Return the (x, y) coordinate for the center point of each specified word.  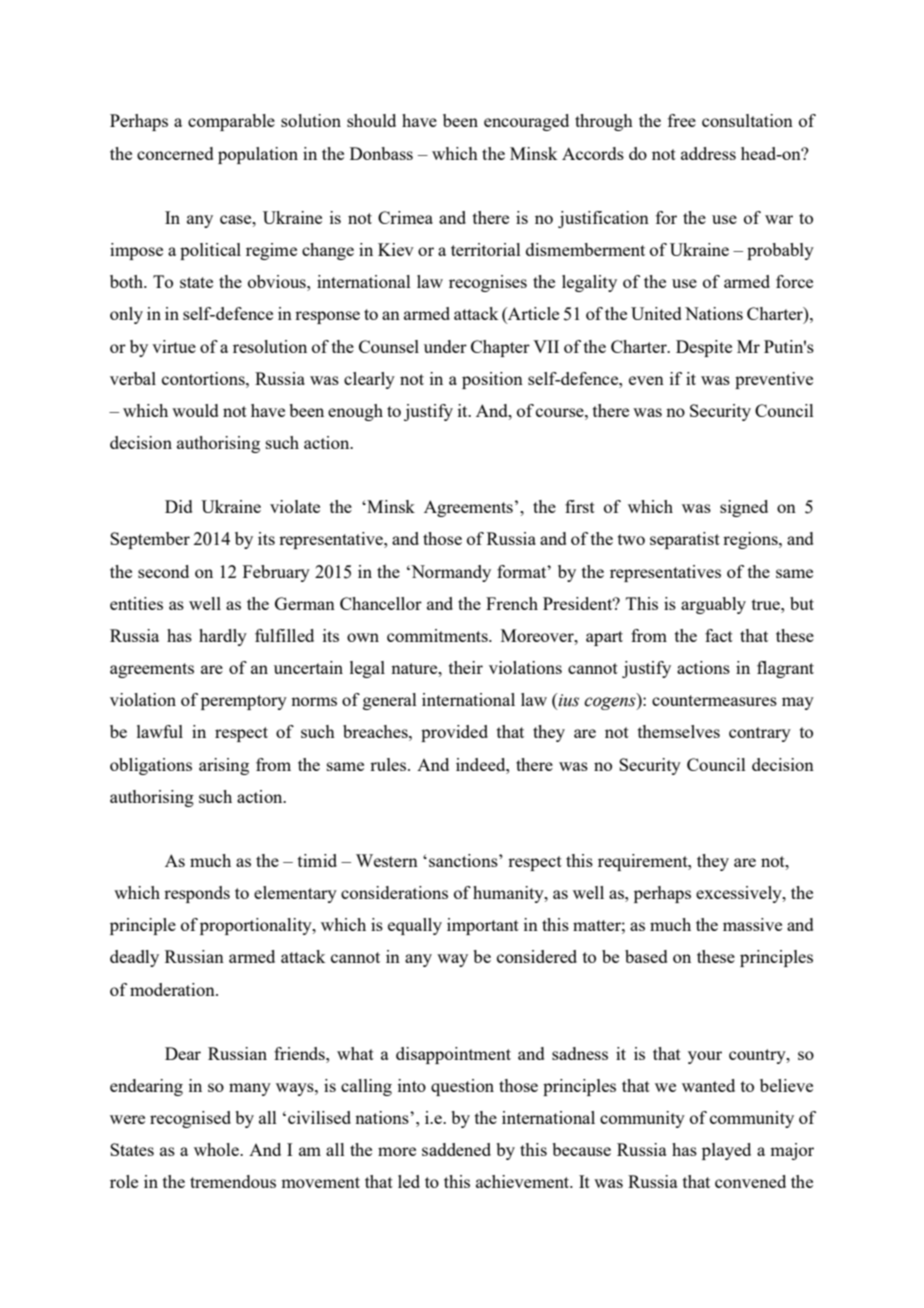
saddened (456, 1149)
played (726, 1151)
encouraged (526, 122)
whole (217, 1149)
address (708, 153)
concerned (175, 153)
